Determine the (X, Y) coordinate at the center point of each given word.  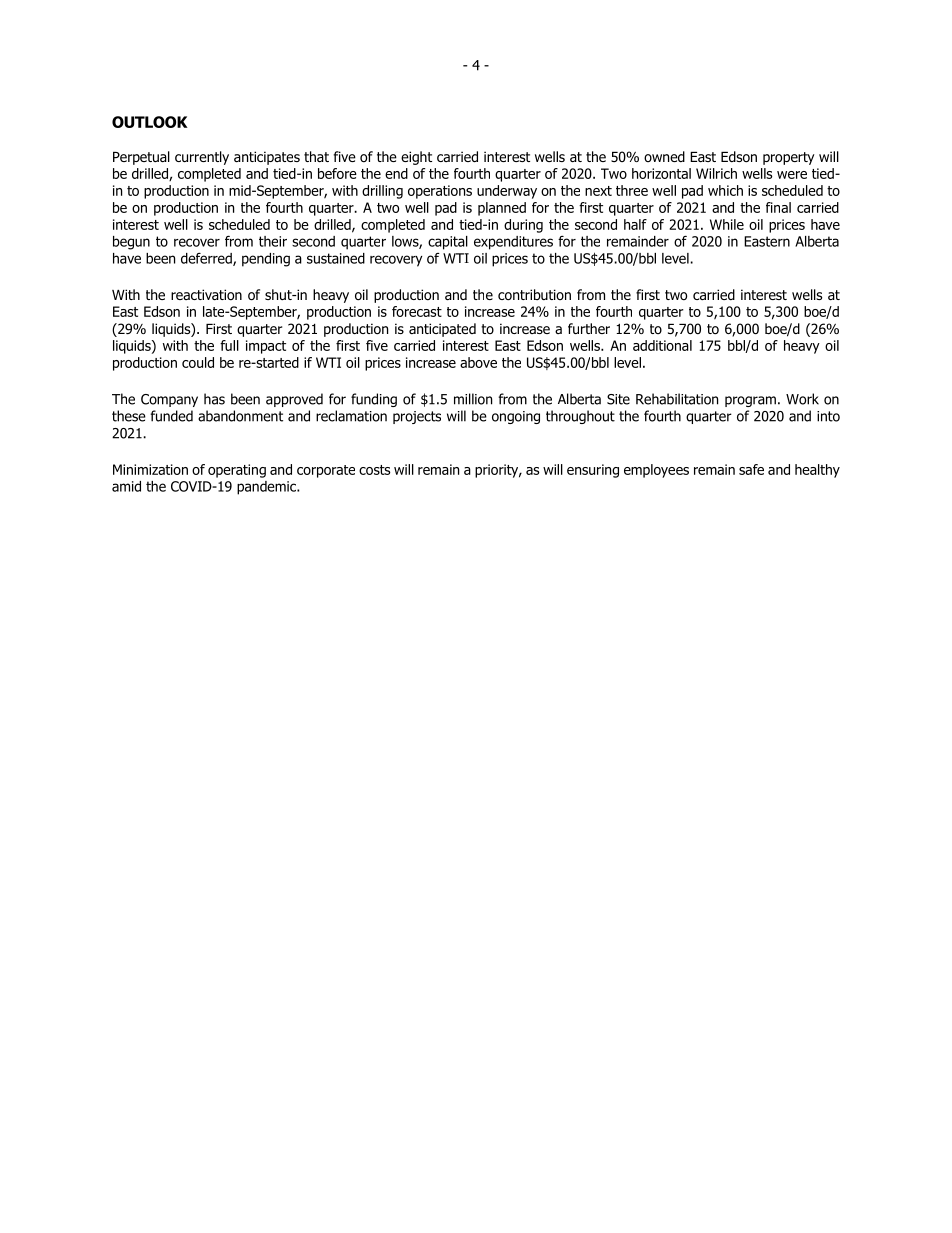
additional (662, 345)
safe (751, 469)
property (789, 158)
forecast (417, 311)
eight (416, 158)
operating (237, 471)
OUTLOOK (150, 122)
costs (374, 470)
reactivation (206, 294)
